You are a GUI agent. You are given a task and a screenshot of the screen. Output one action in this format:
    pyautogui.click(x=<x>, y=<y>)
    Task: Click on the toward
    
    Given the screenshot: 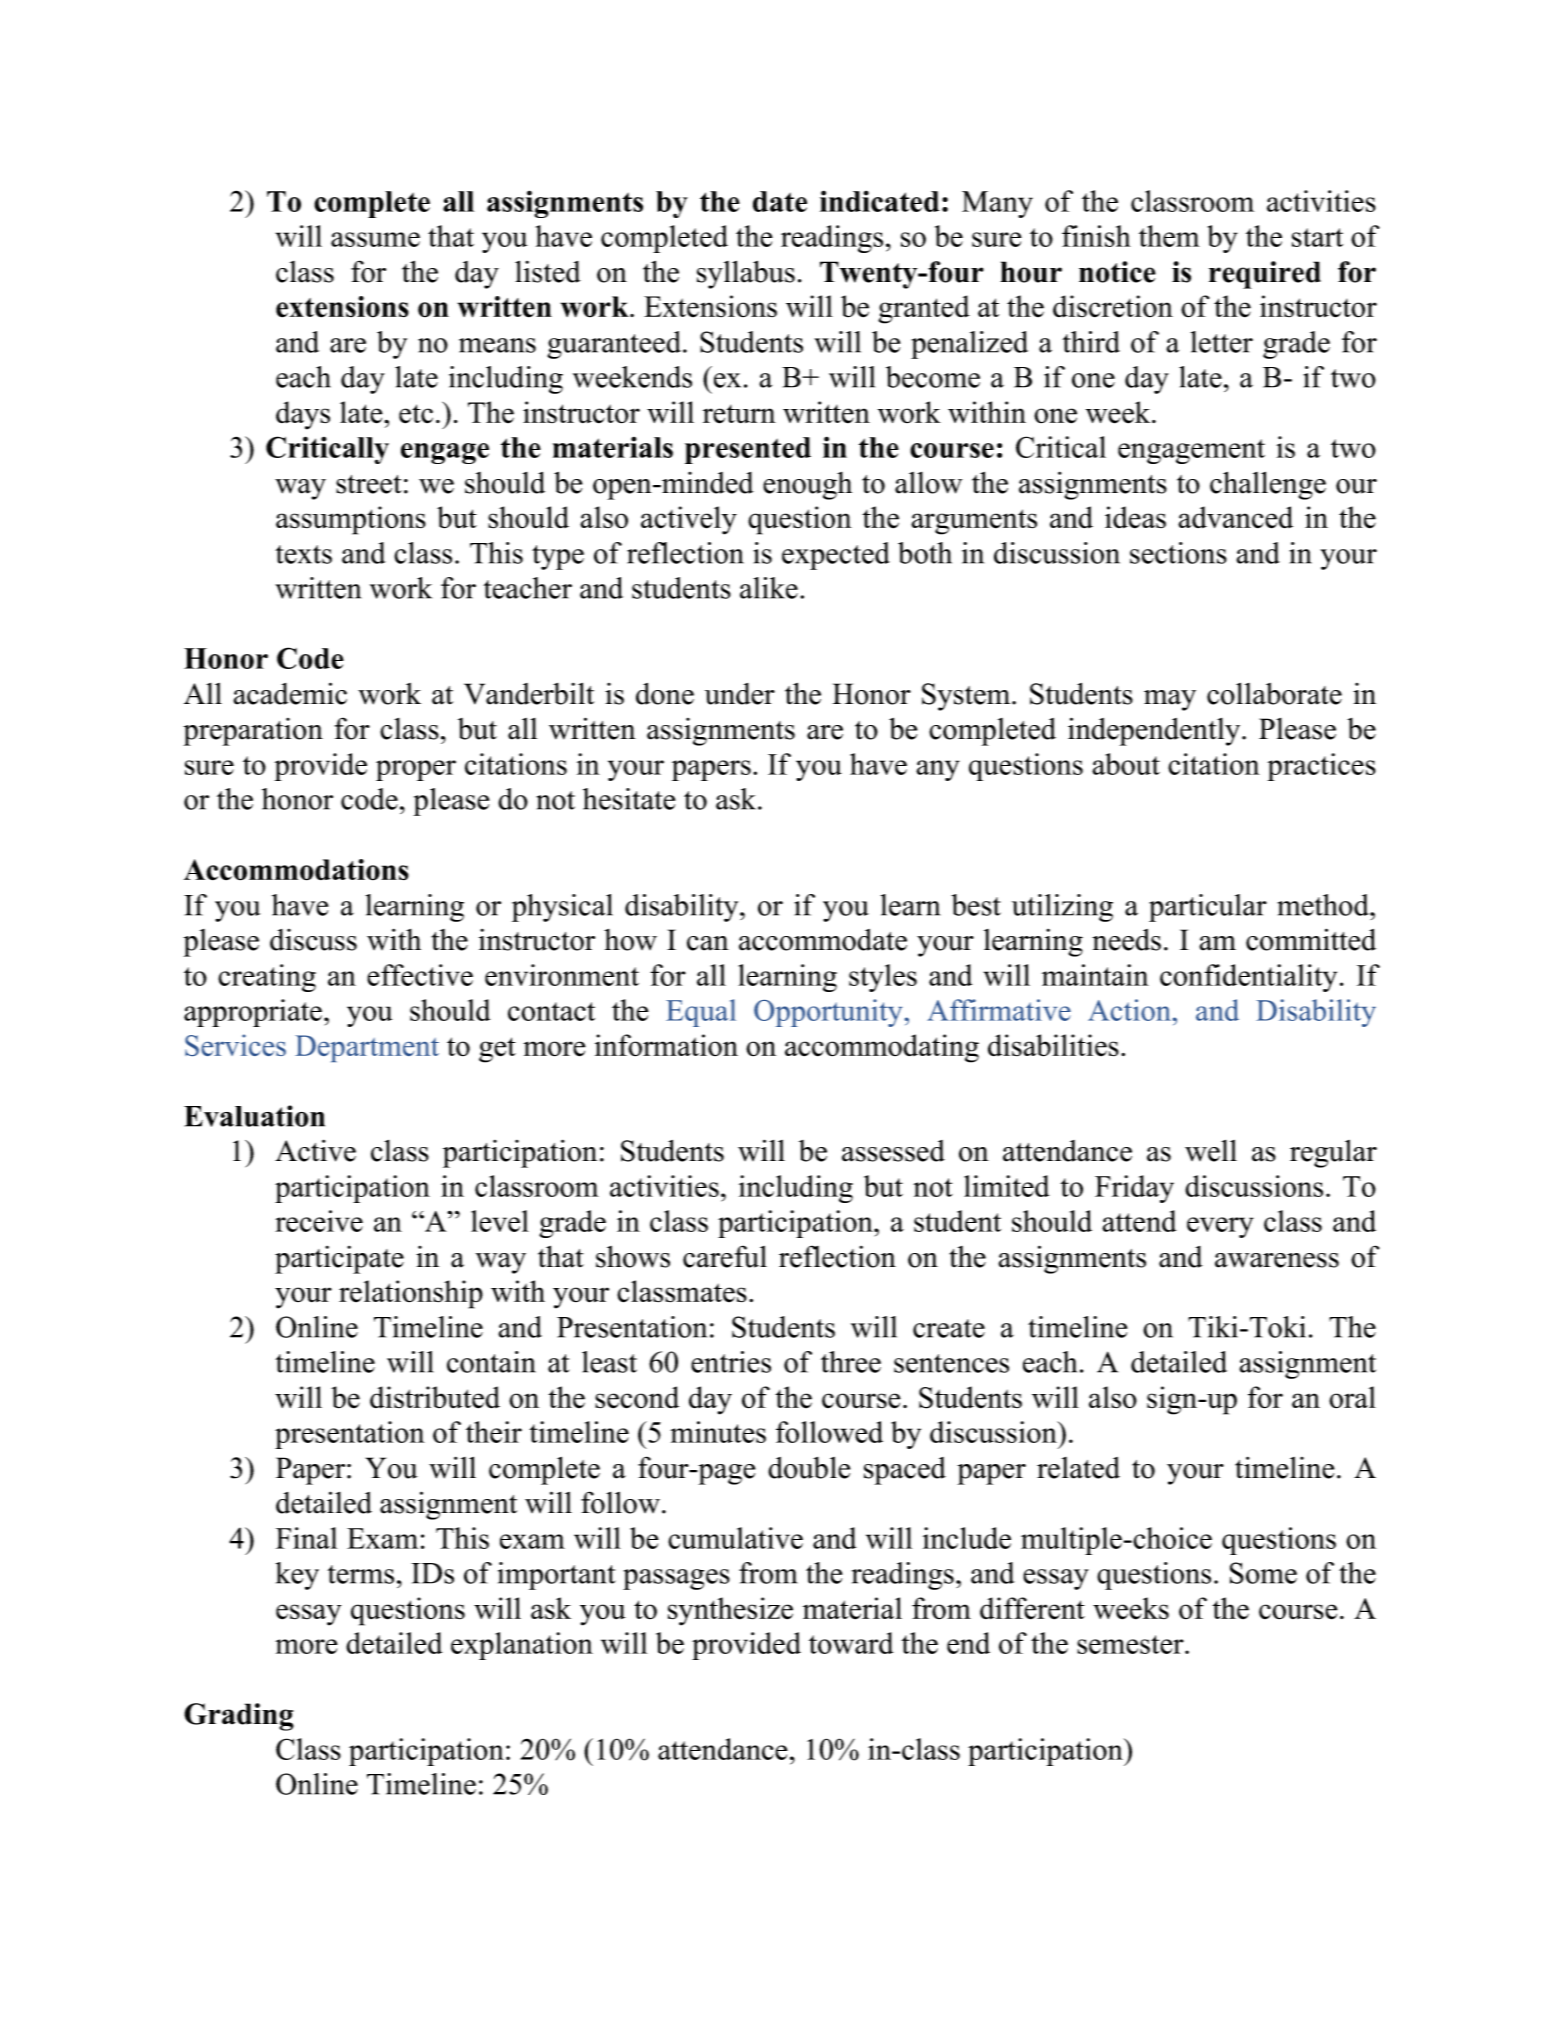 What is the action you would take?
    pyautogui.click(x=851, y=1643)
